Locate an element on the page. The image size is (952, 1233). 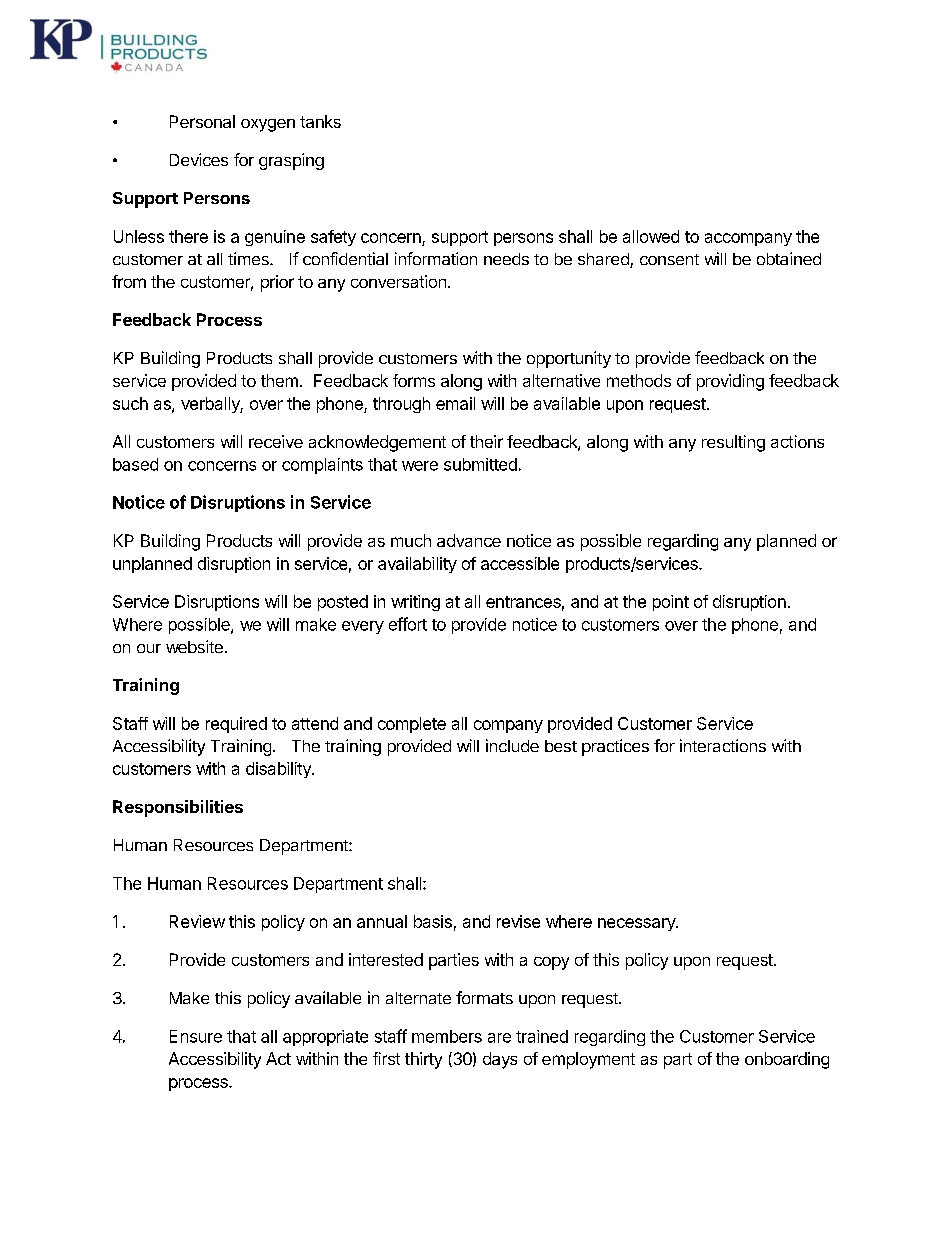
members is located at coordinates (447, 1036).
